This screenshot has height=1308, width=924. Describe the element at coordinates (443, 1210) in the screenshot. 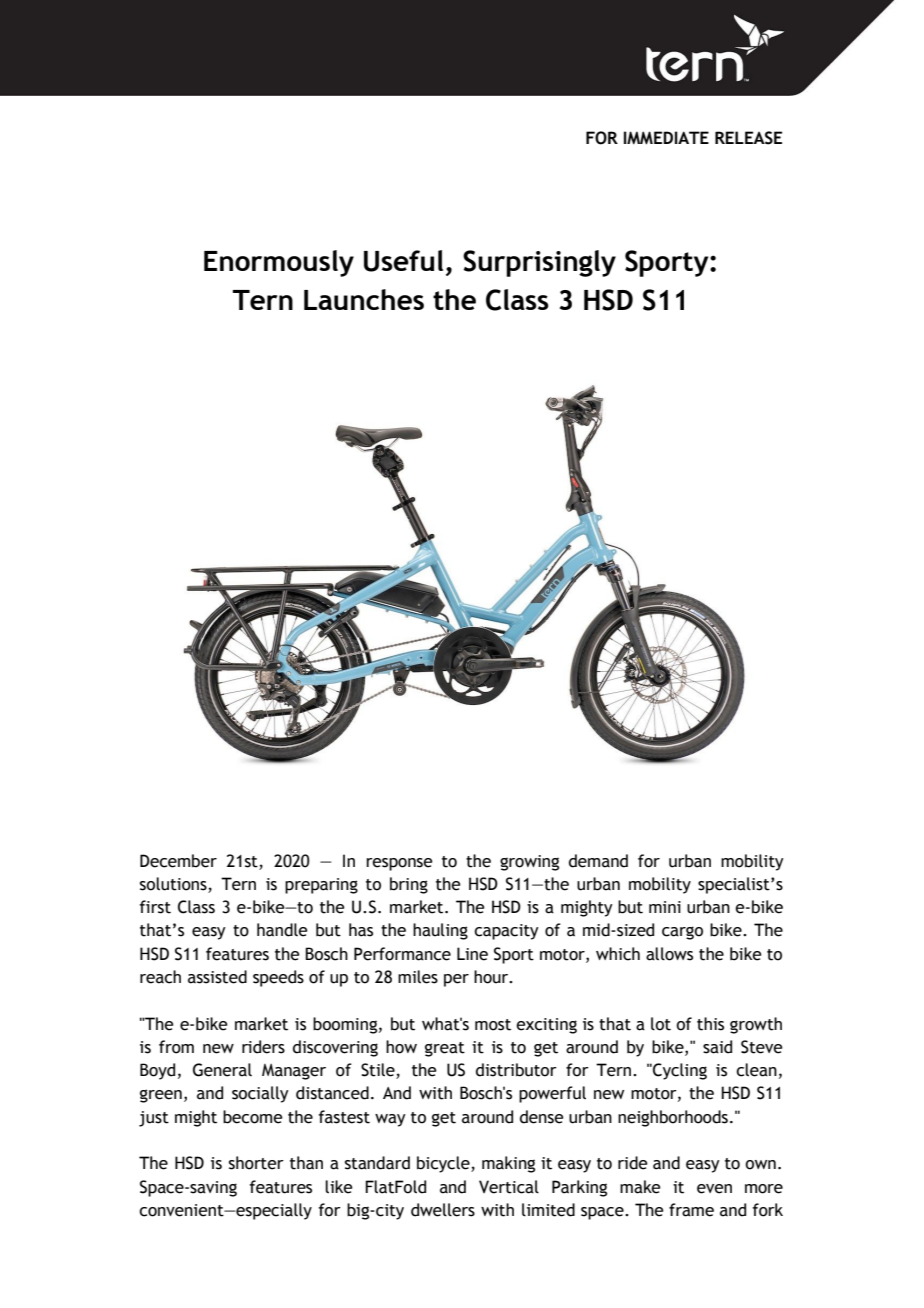

I see `dwellers` at that location.
